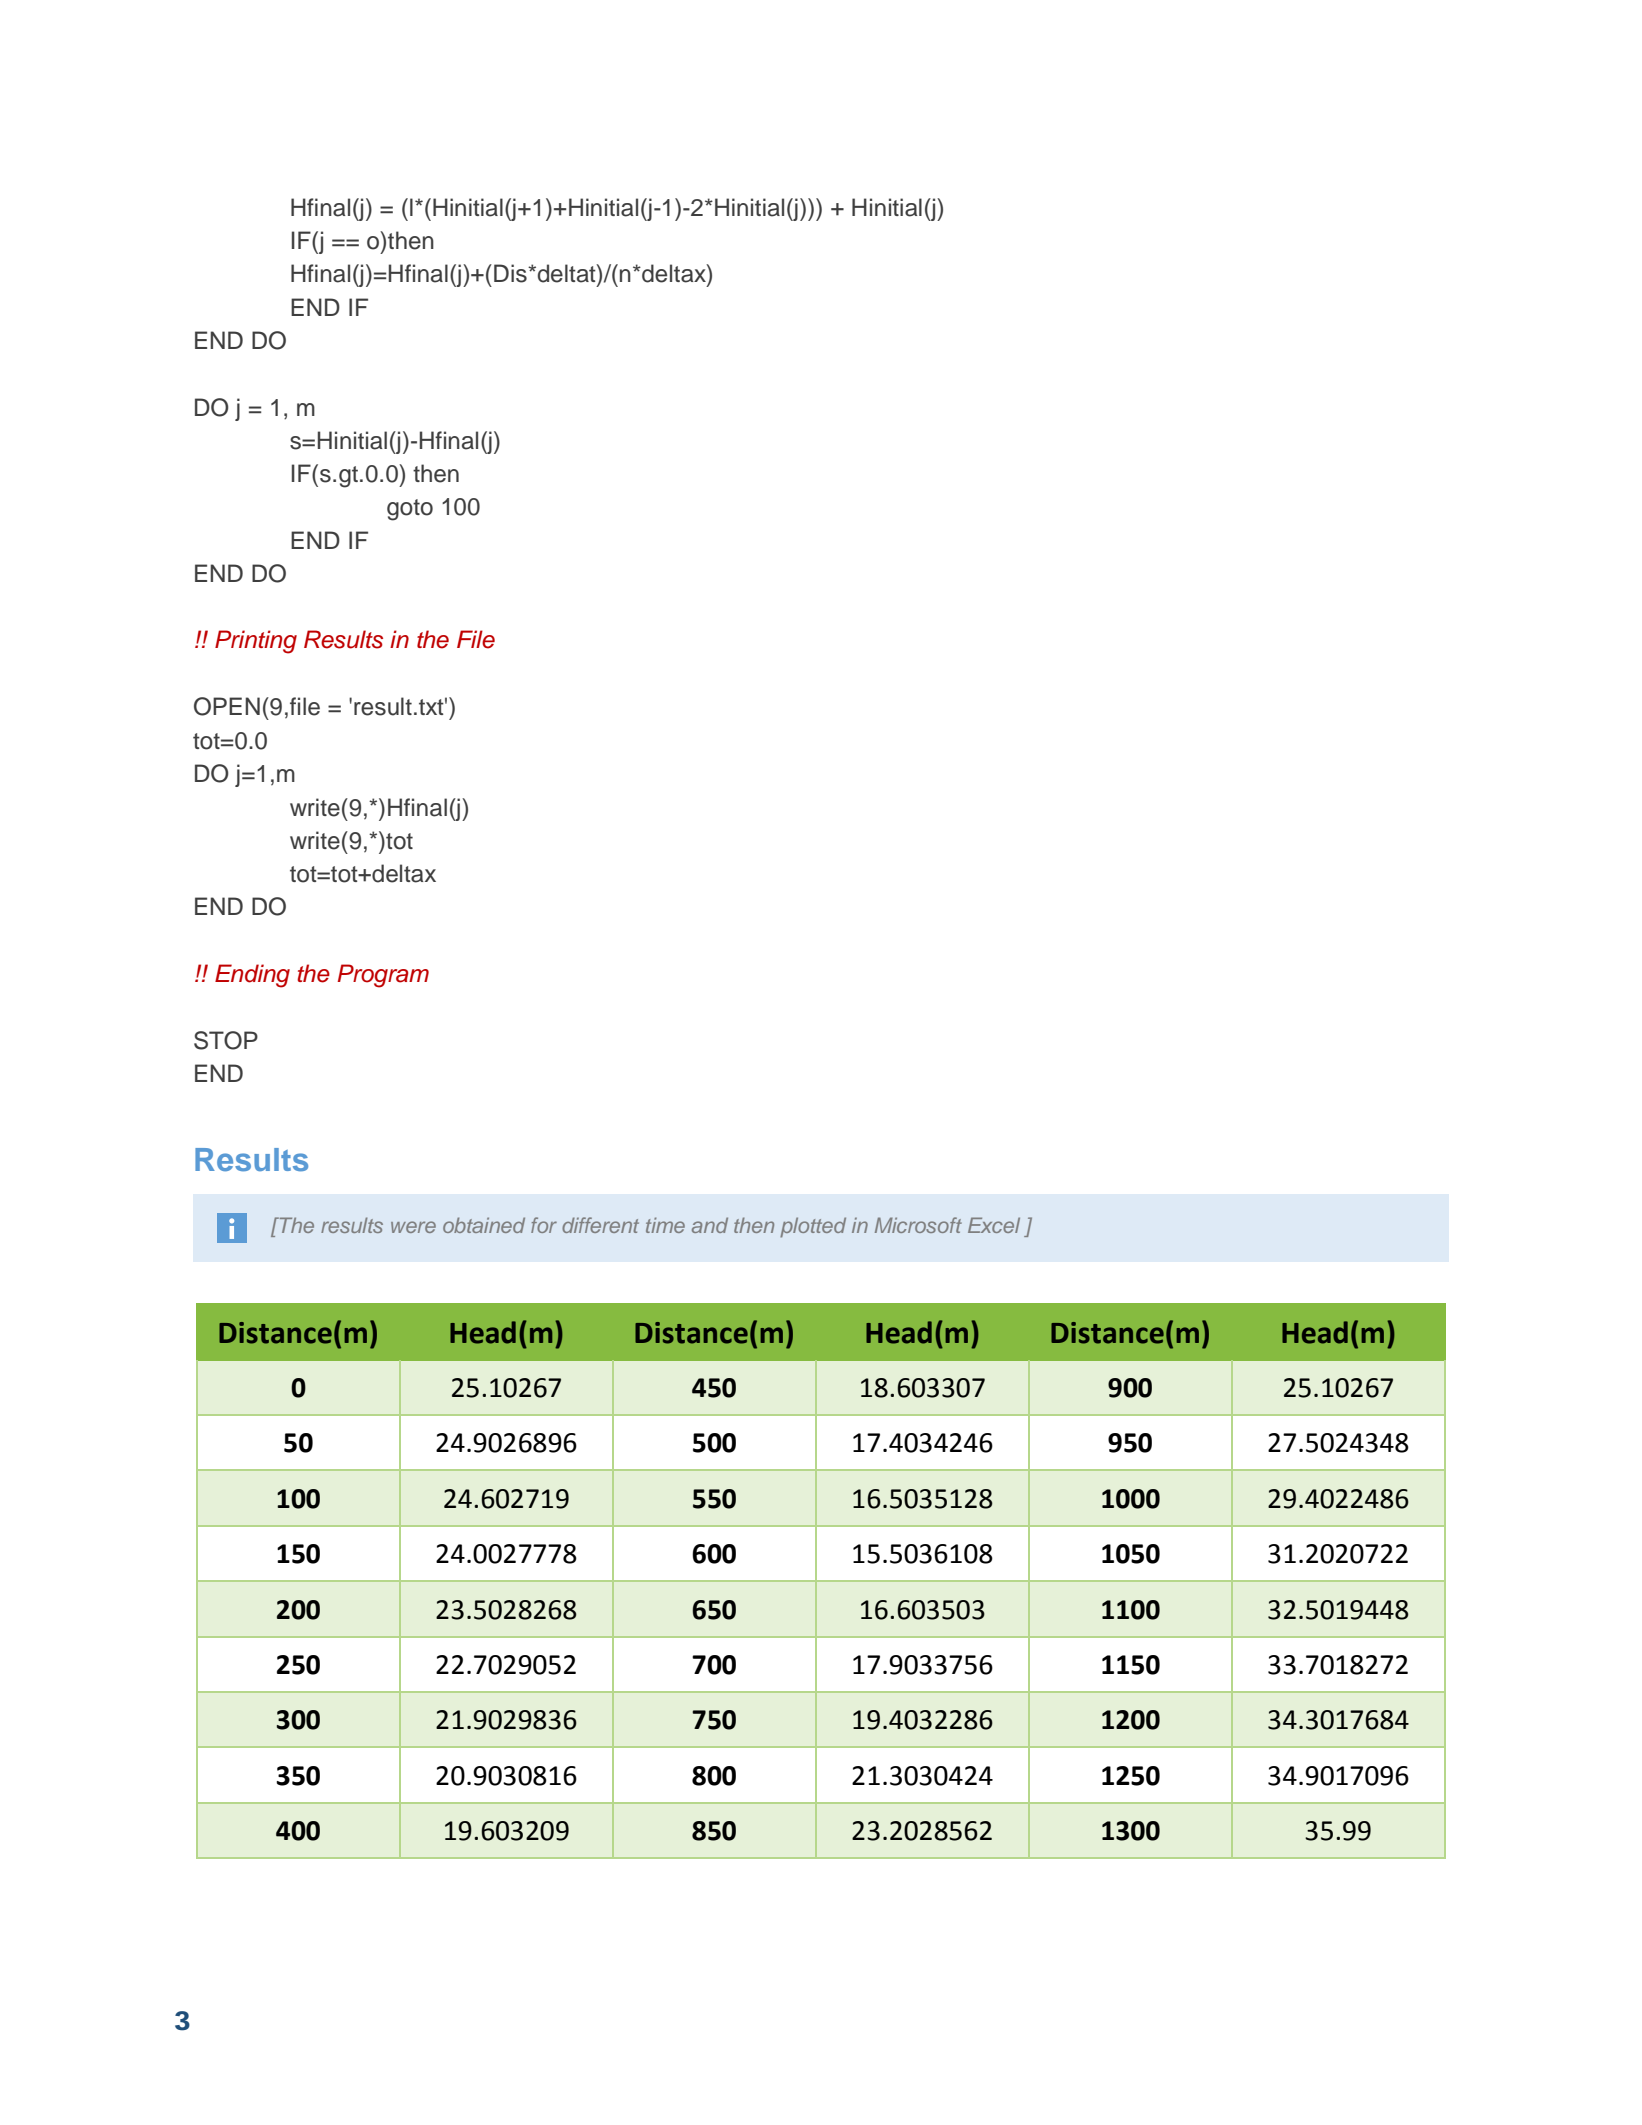  What do you see at coordinates (252, 976) in the screenshot?
I see `Ending` at bounding box center [252, 976].
